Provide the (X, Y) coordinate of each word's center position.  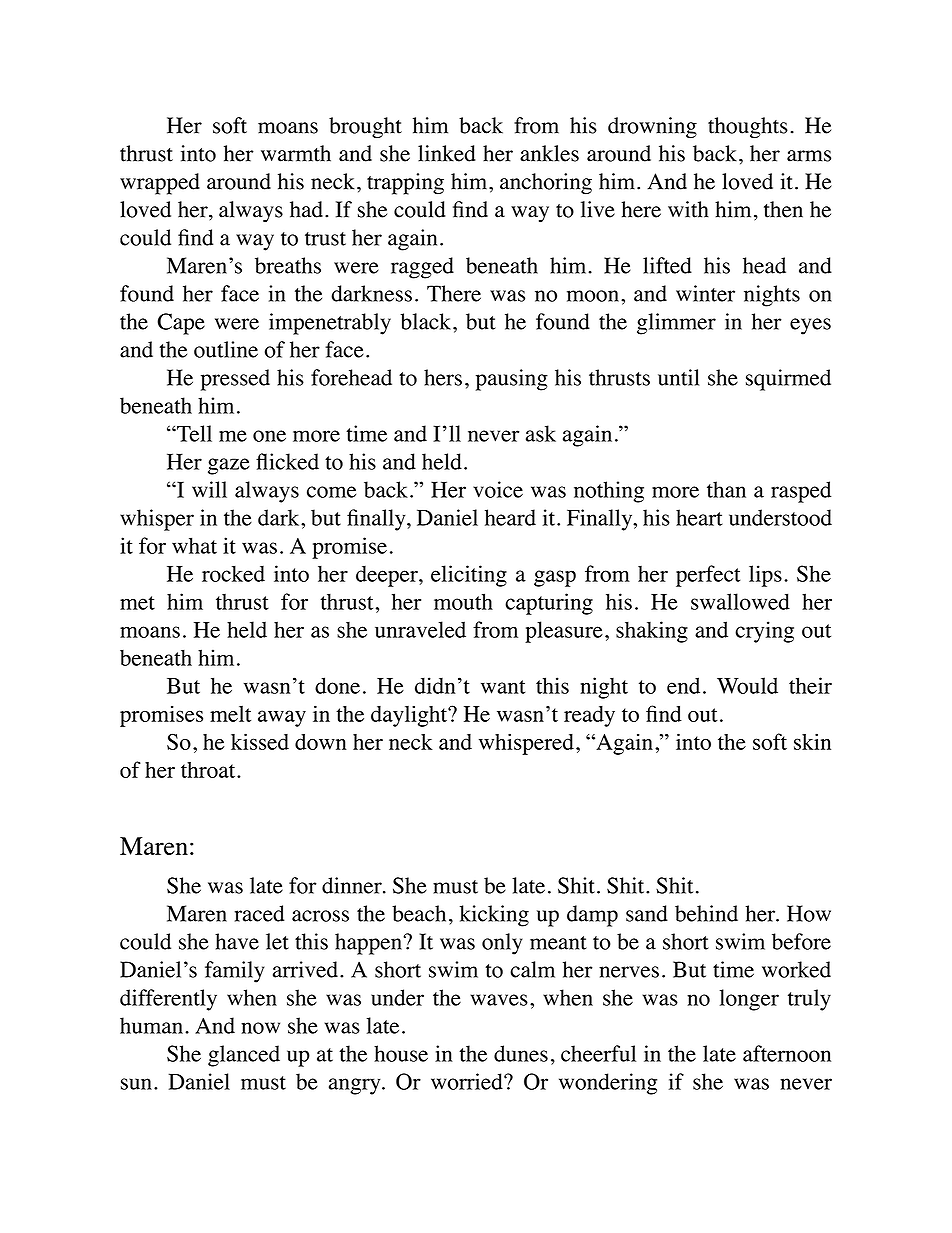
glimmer (676, 324)
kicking (494, 916)
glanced (244, 1056)
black (426, 321)
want (503, 687)
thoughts (748, 128)
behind (706, 913)
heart (699, 517)
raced (259, 913)
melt (230, 713)
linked (446, 153)
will (209, 489)
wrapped (160, 184)
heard (510, 517)
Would (747, 685)
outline (226, 349)
